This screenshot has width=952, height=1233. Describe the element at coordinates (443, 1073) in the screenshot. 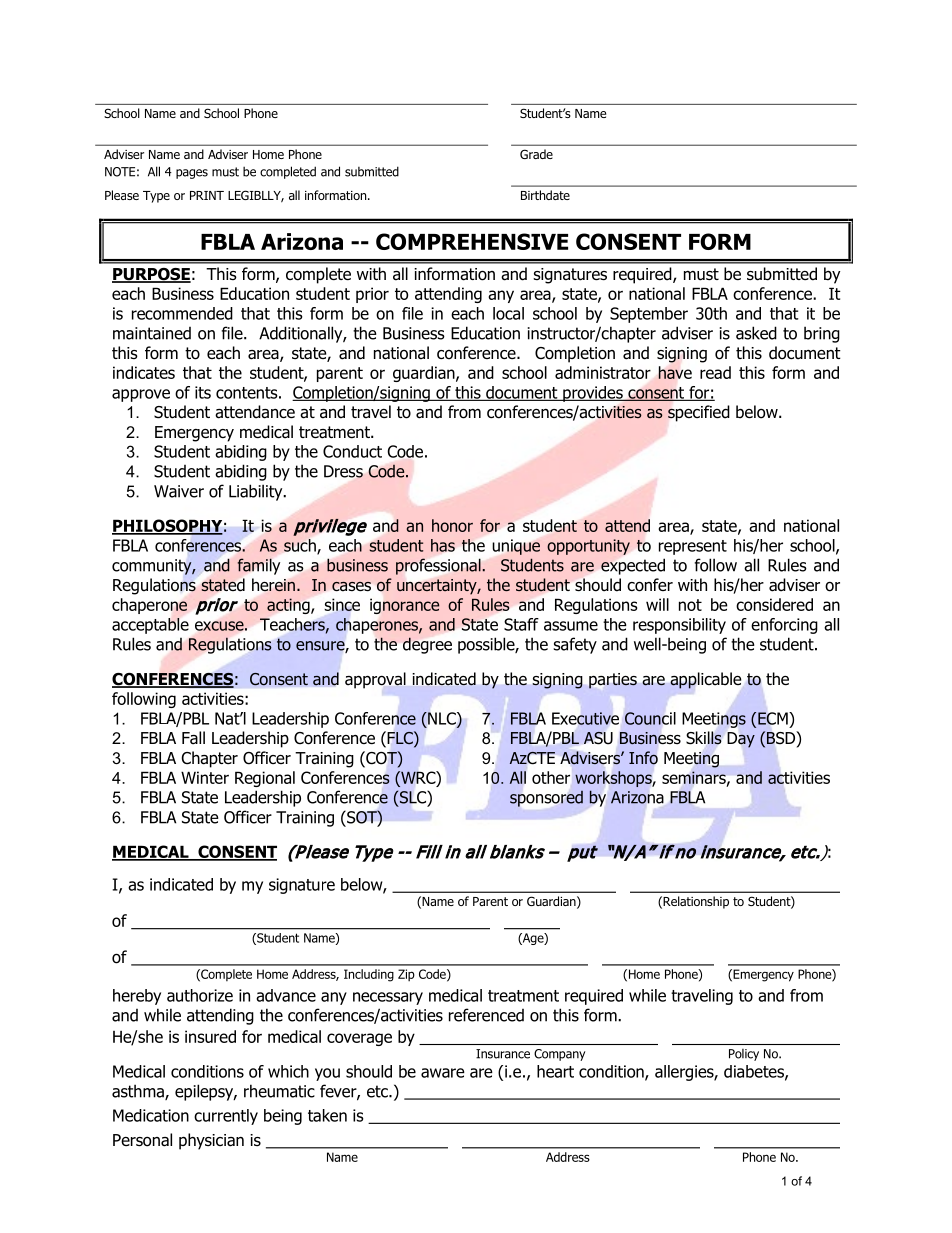

I see `aware` at that location.
